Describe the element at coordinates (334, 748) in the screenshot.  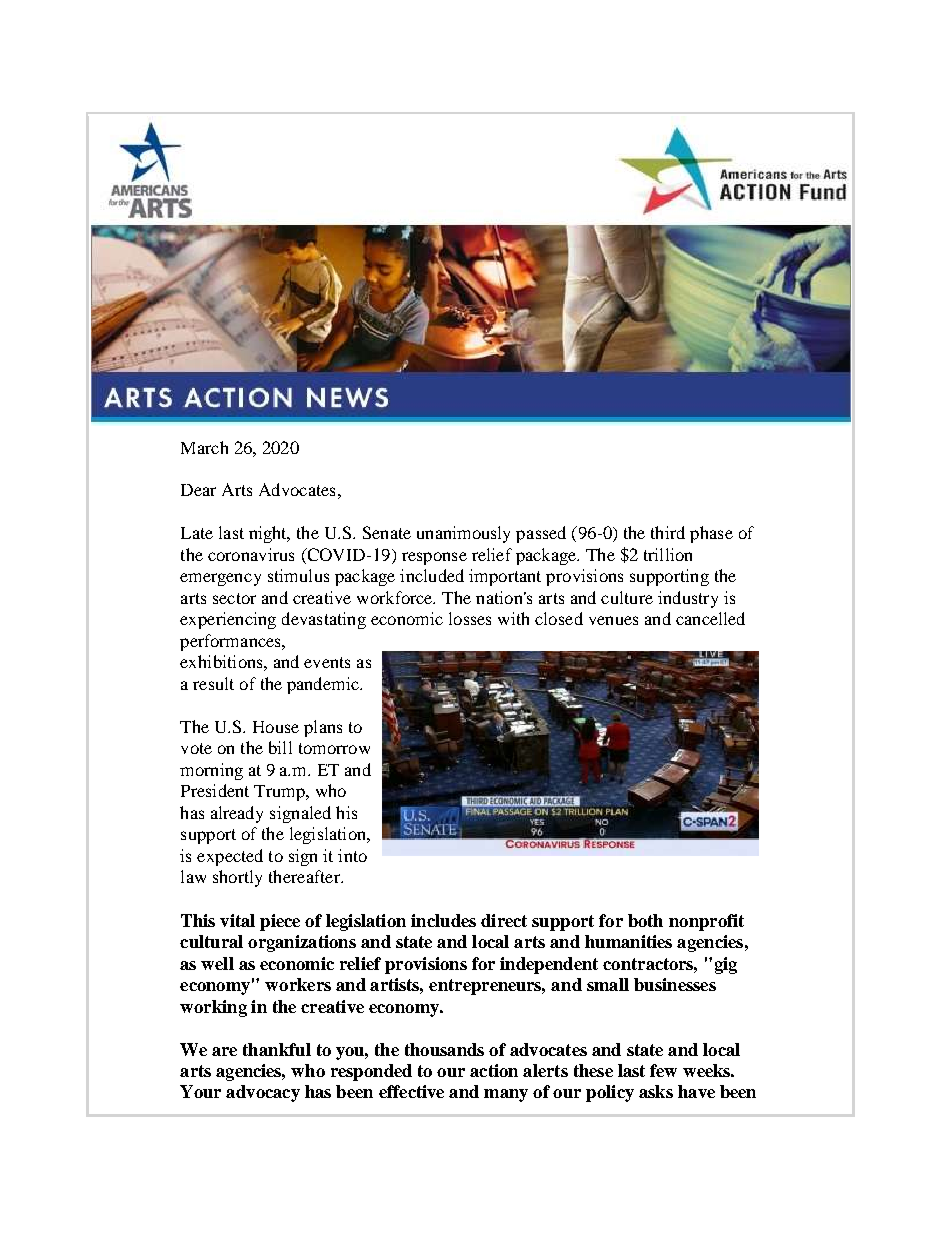
I see `tomorrow` at that location.
